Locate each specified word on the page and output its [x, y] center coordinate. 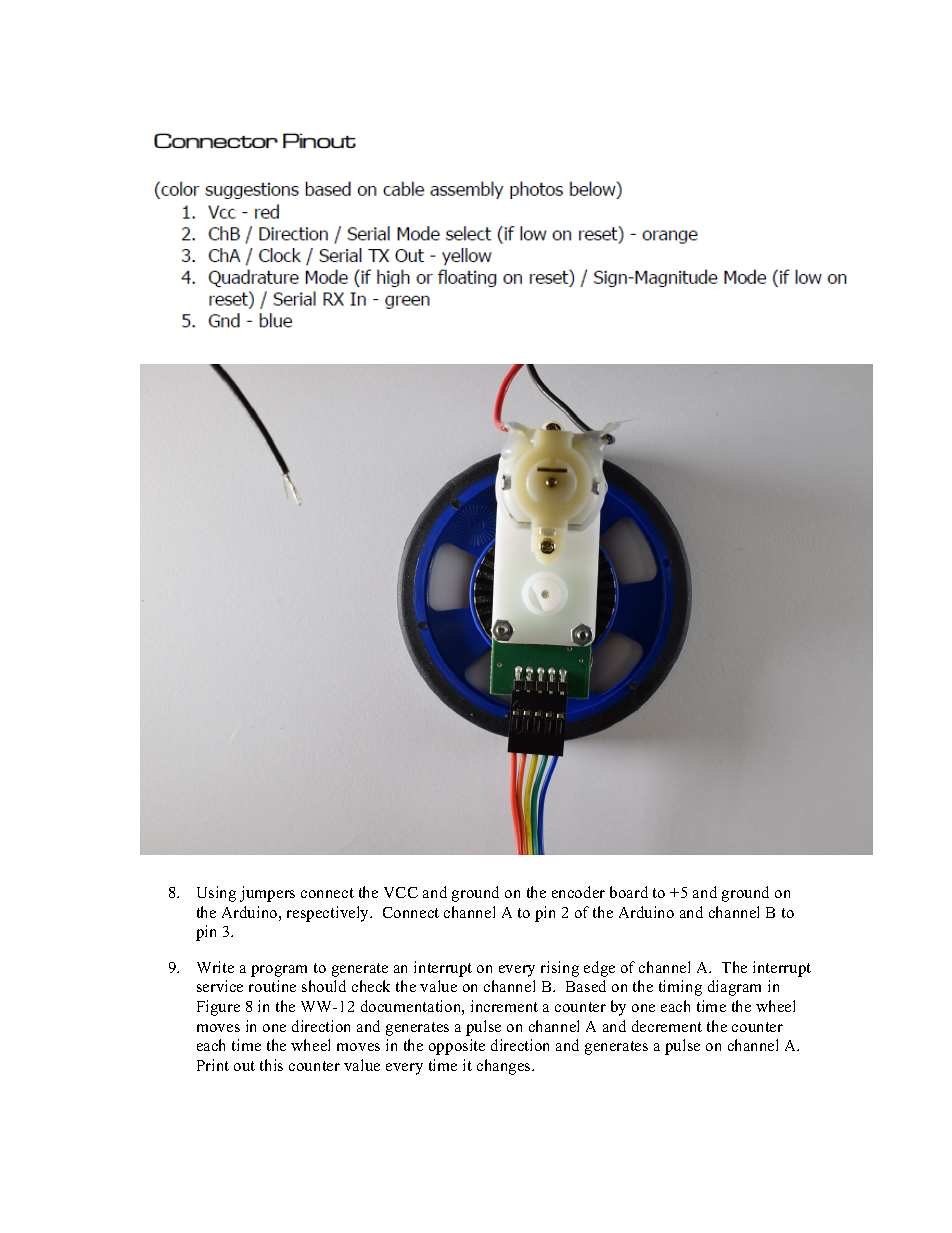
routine [272, 986]
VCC [401, 892]
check [371, 986]
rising [560, 969]
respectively [329, 914]
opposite [457, 1047]
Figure [218, 1008]
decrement [667, 1026]
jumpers [267, 894]
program [279, 971]
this [271, 1065]
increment [504, 1006]
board [629, 892]
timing [680, 988]
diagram [734, 988]
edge [599, 969]
